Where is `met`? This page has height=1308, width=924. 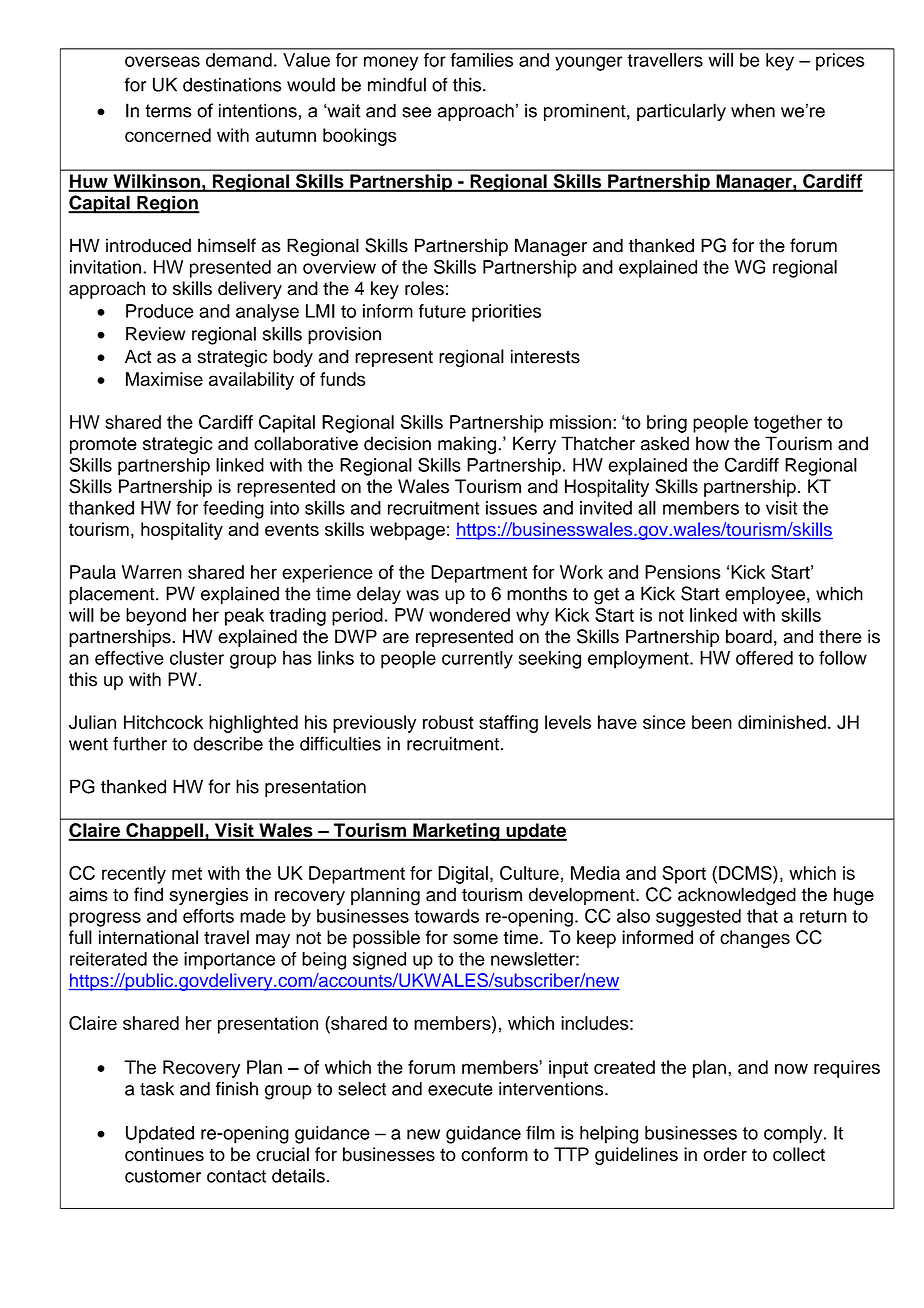 met is located at coordinates (187, 873).
